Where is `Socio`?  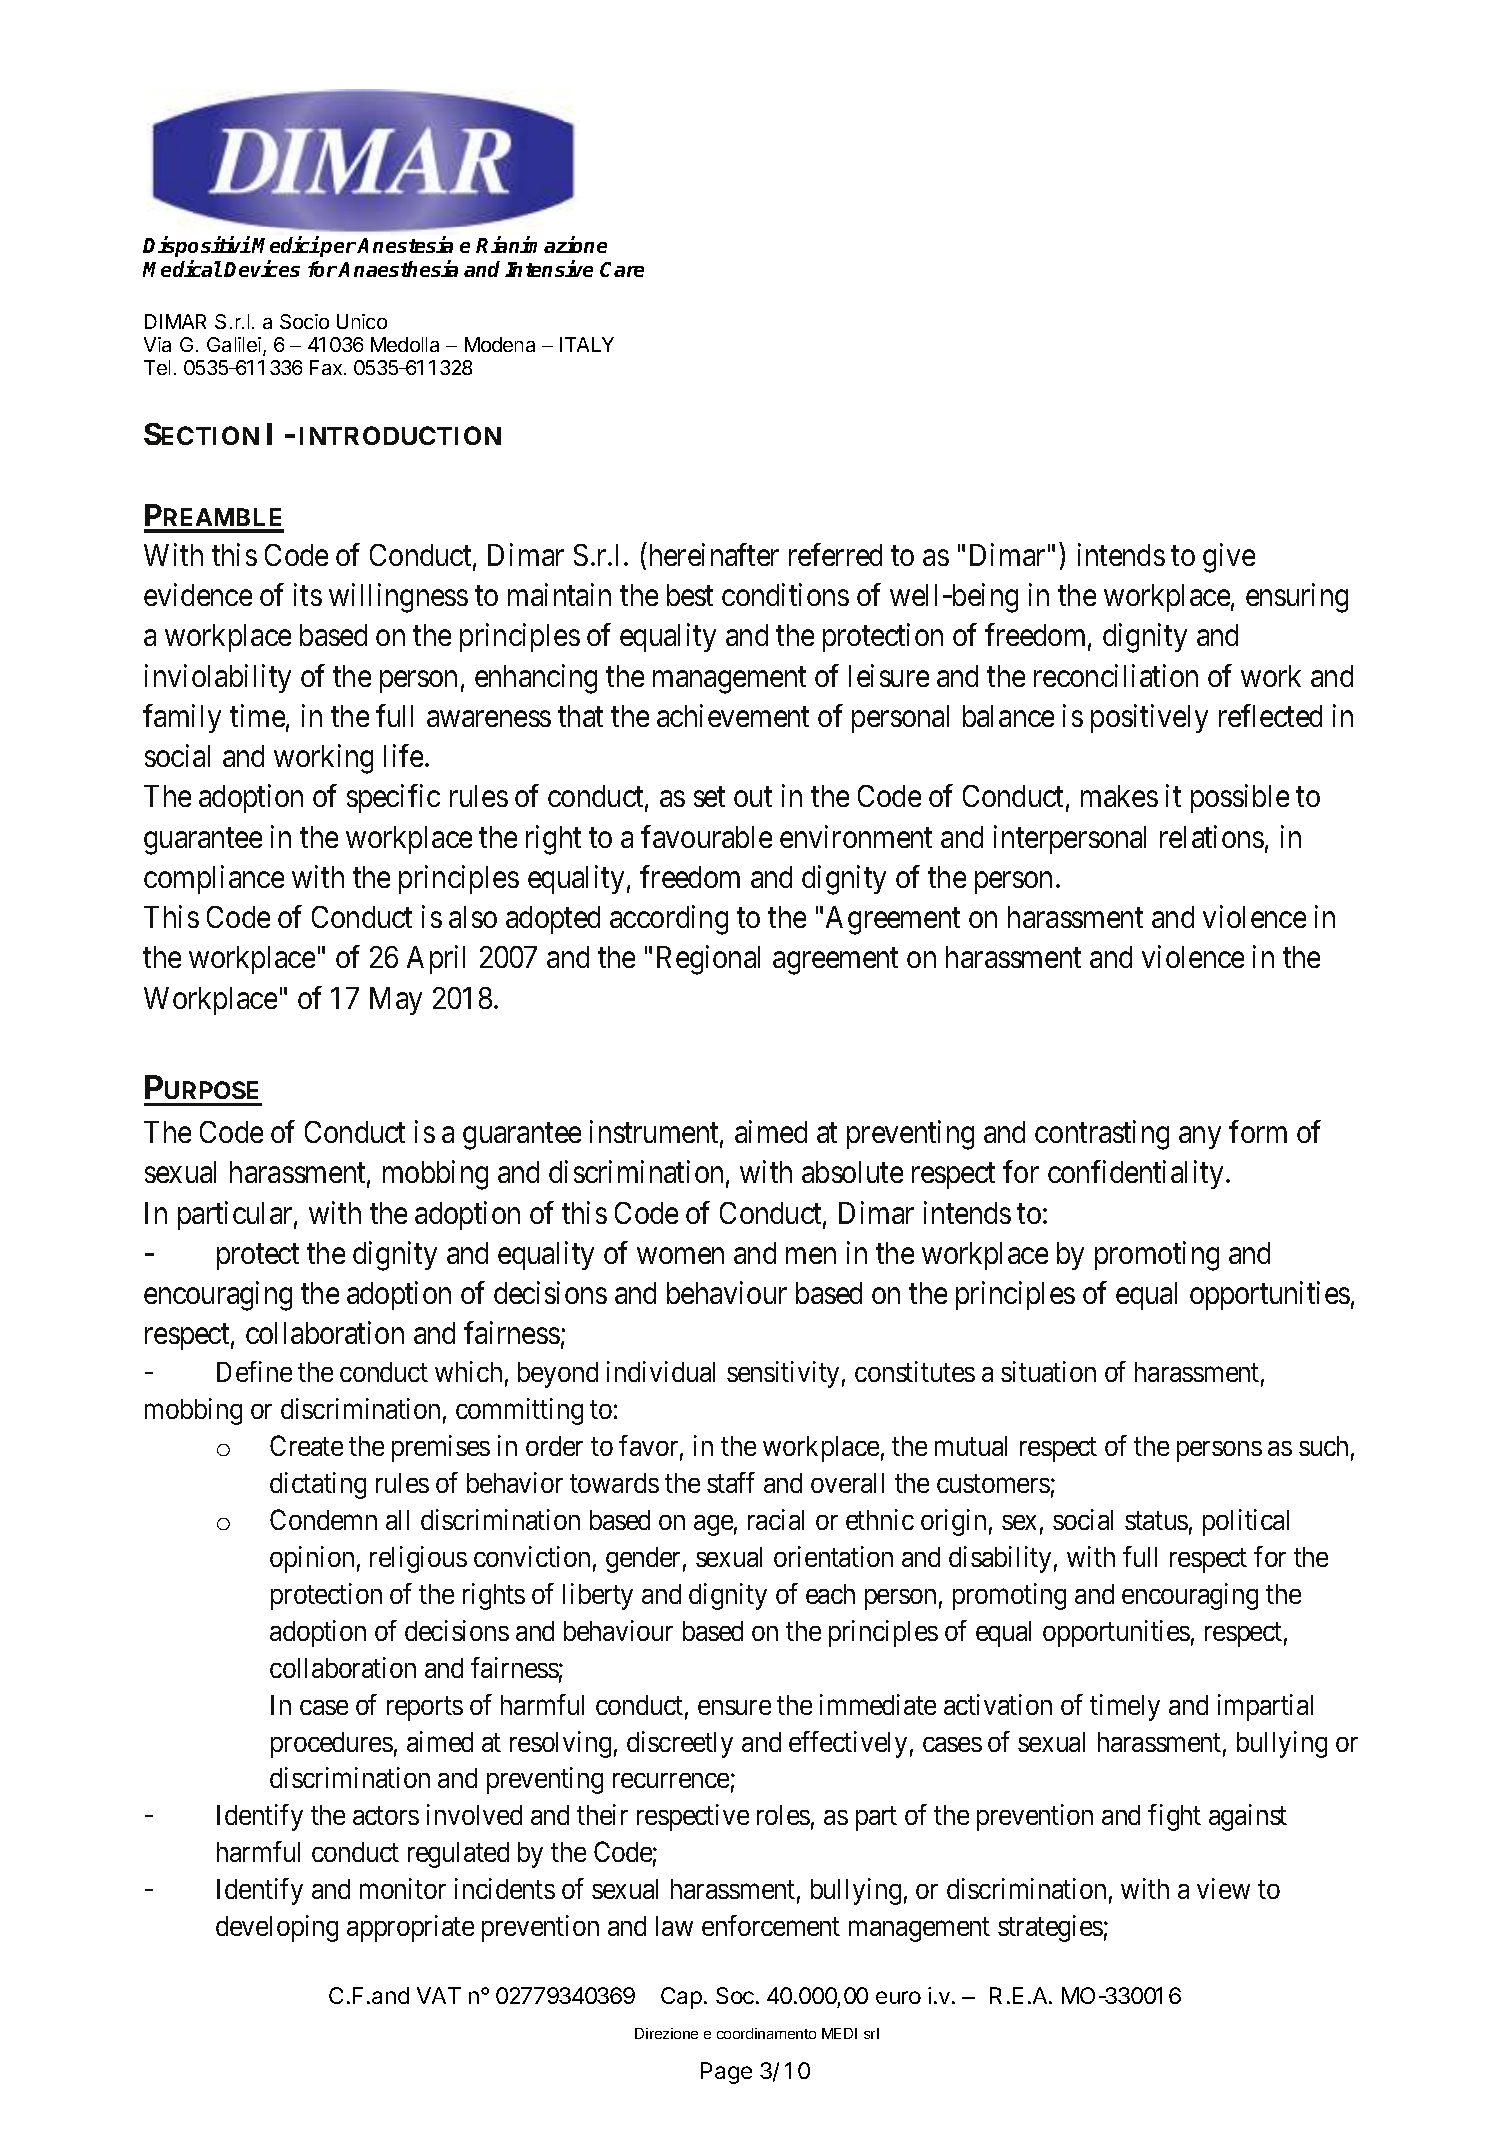 Socio is located at coordinates (304, 321).
